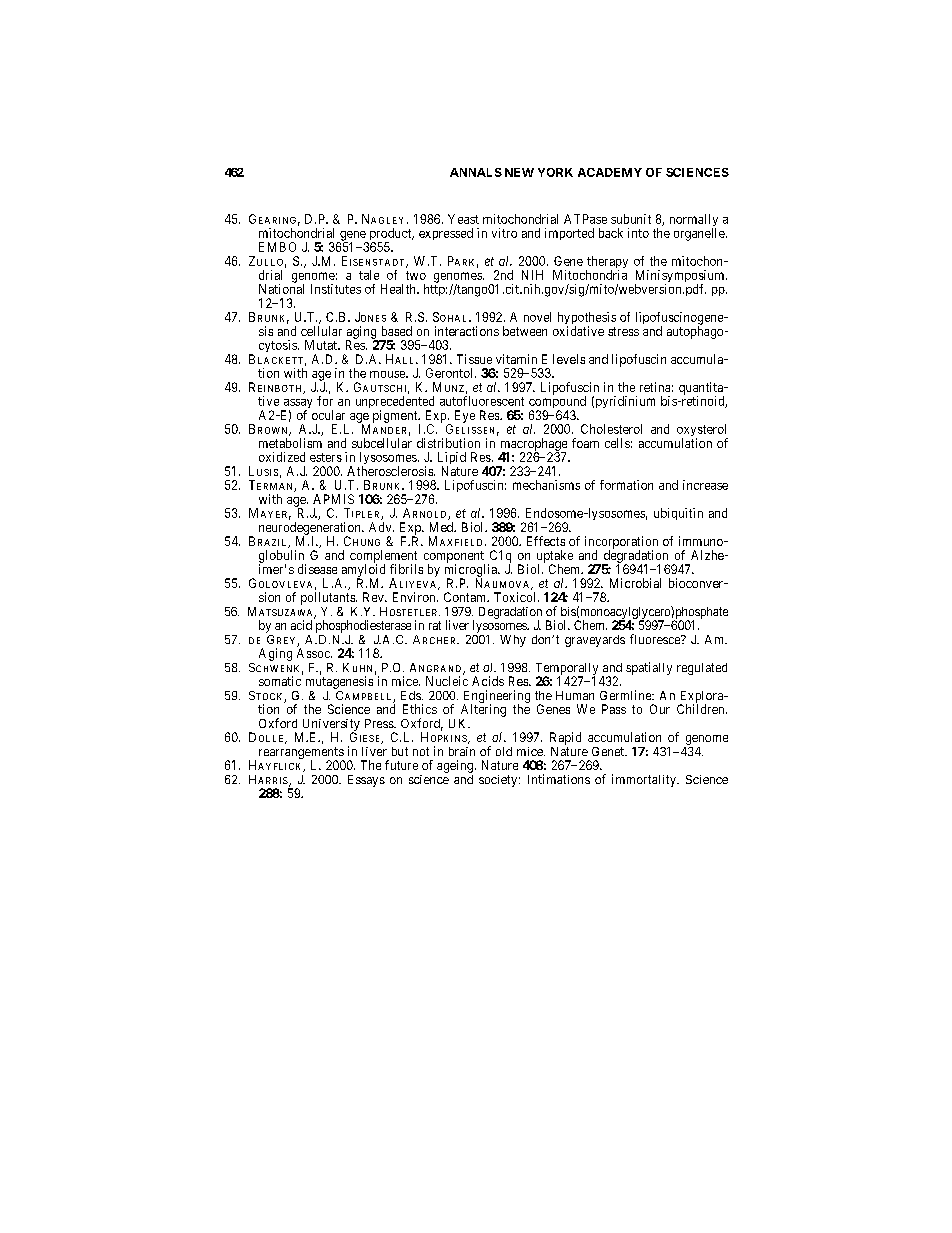  What do you see at coordinates (452, 459) in the screenshot?
I see `Lipid` at bounding box center [452, 459].
